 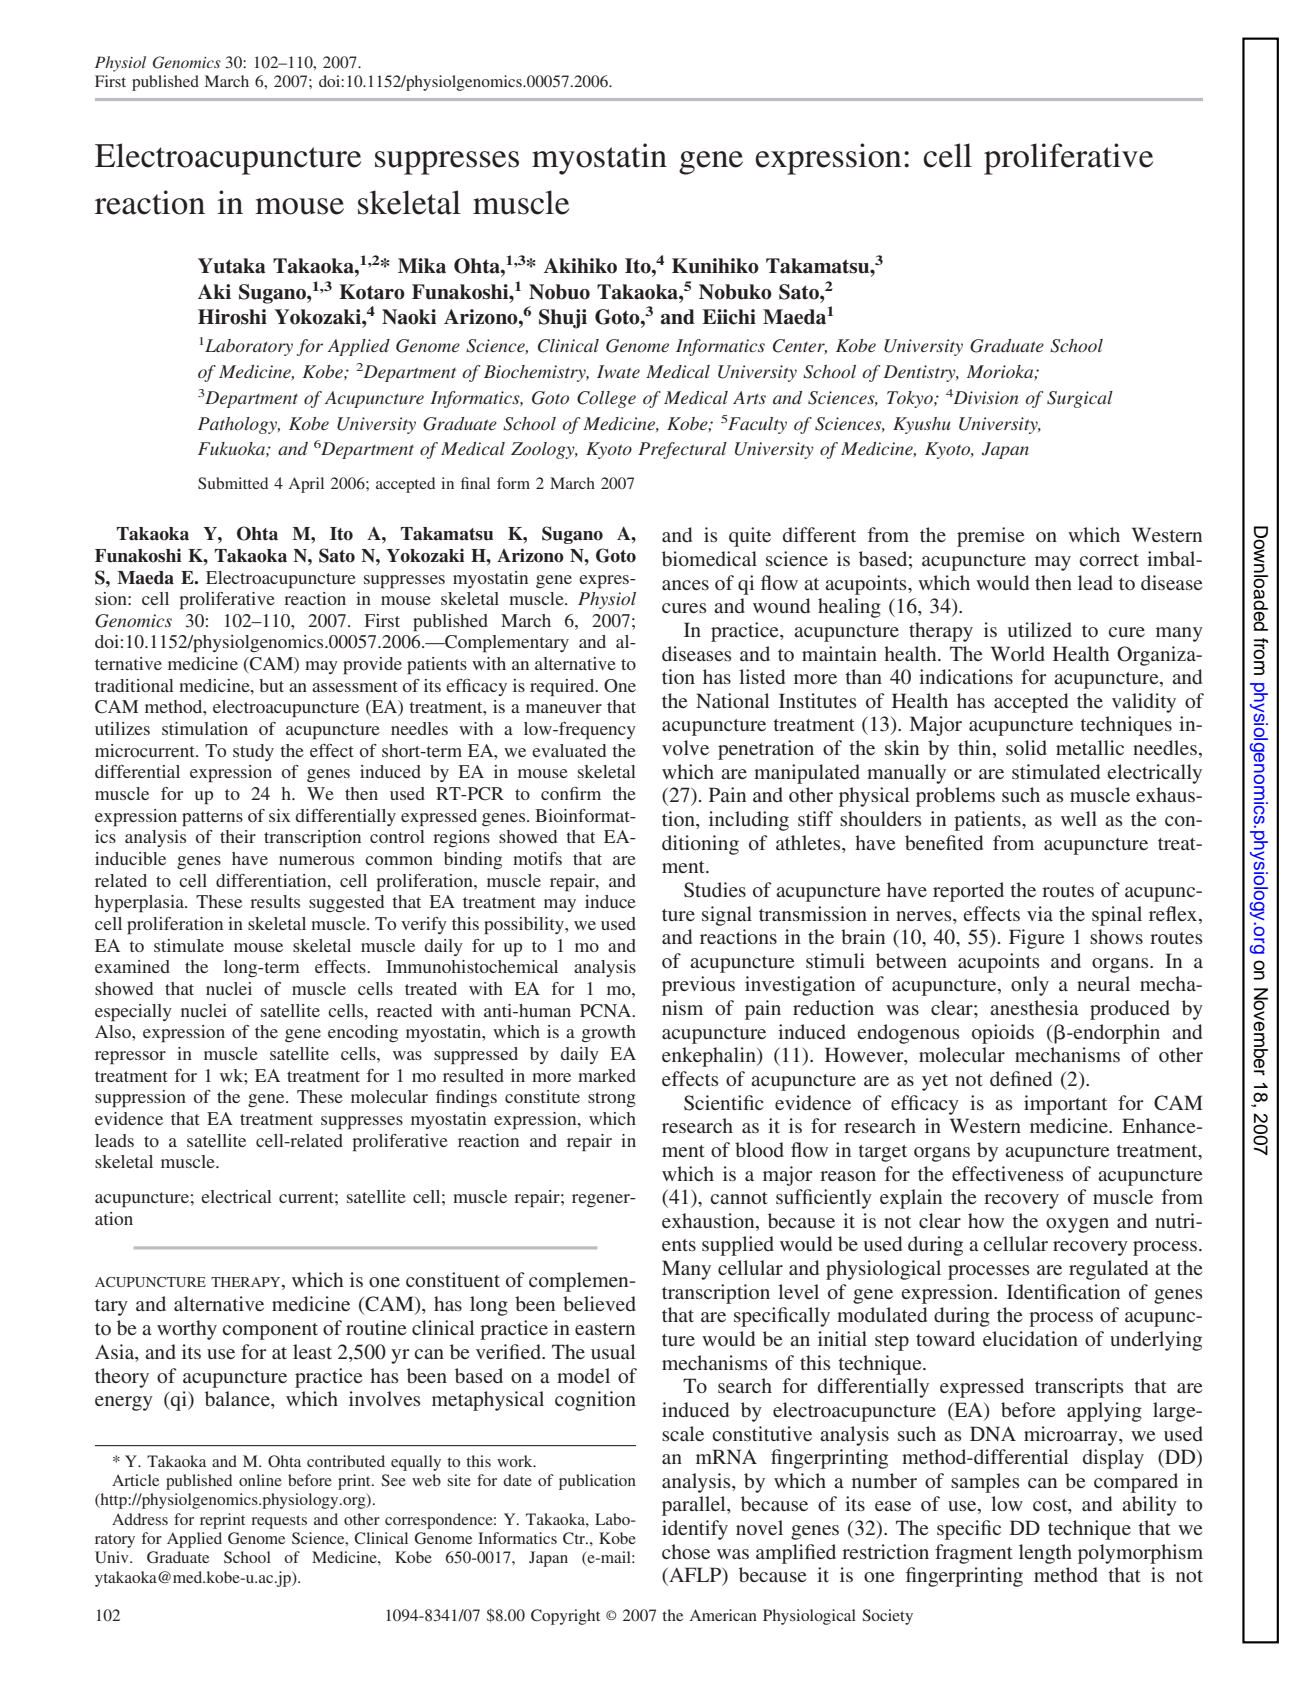 I want to click on regulated, so click(x=1108, y=1270).
